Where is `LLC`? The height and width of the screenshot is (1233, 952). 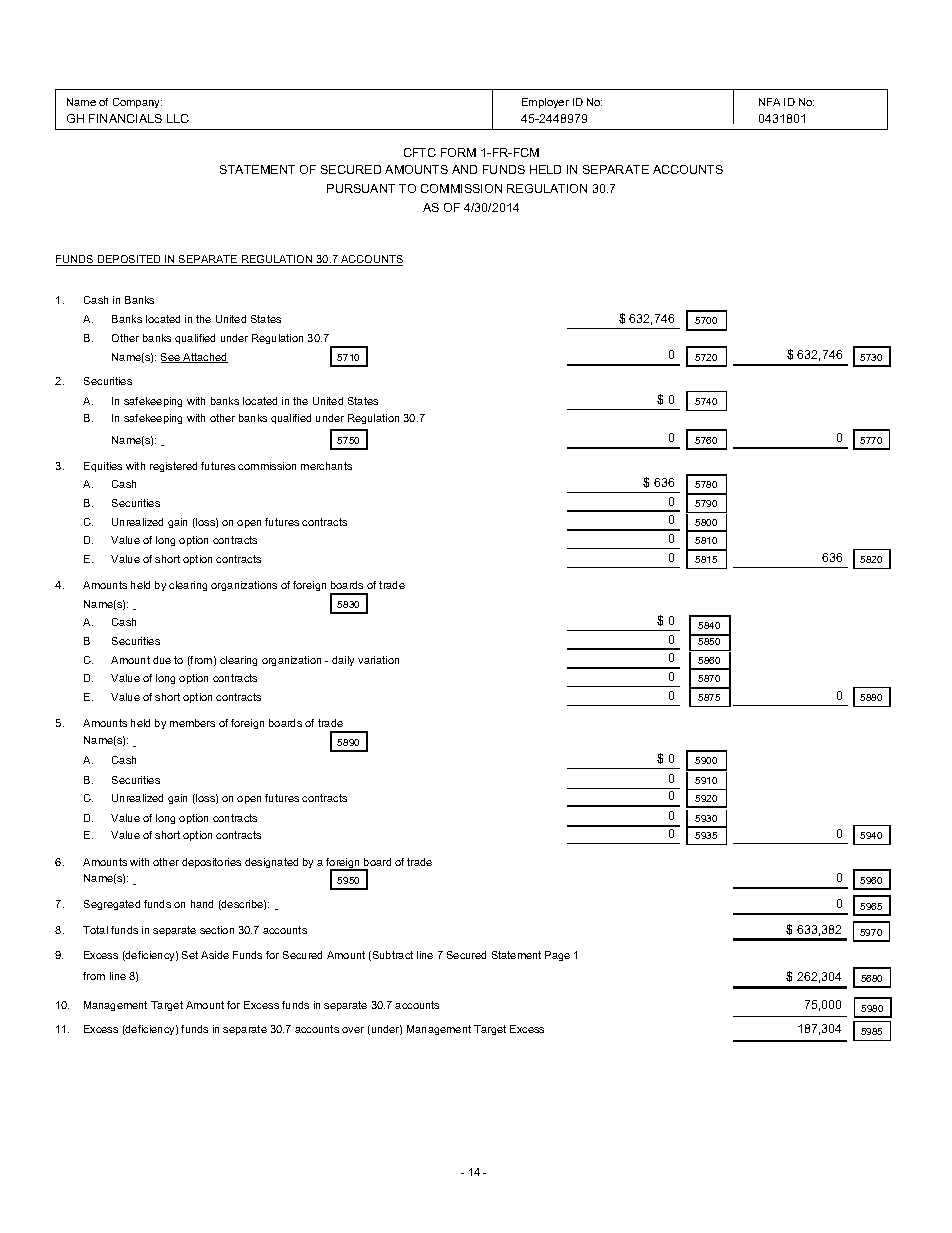 LLC is located at coordinates (178, 118).
